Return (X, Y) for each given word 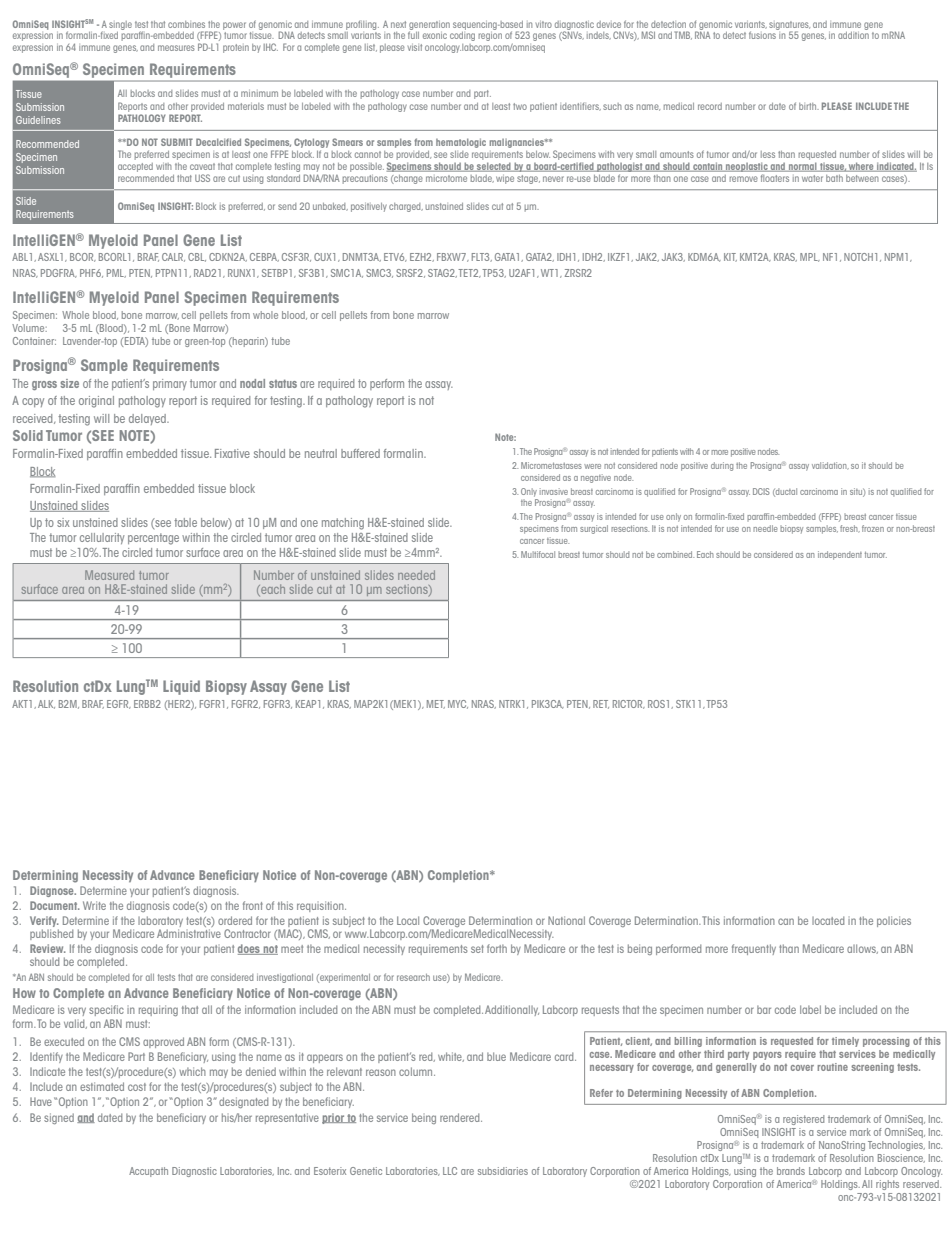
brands (791, 1171)
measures (176, 48)
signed (59, 1118)
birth (809, 106)
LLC (450, 1171)
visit (415, 47)
